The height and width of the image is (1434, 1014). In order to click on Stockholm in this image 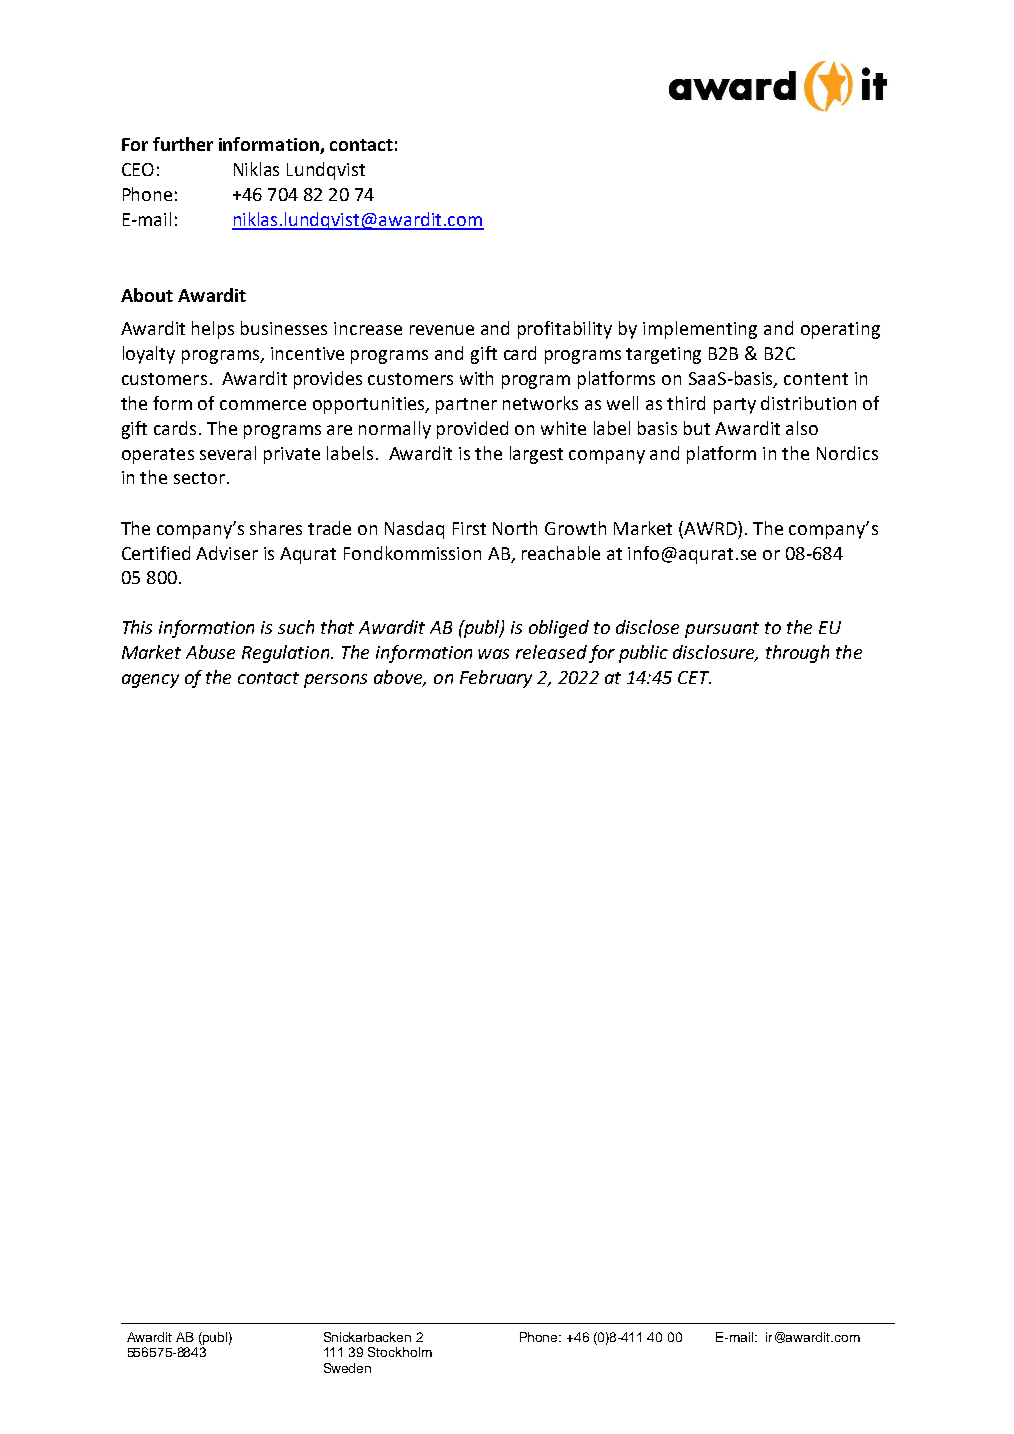, I will do `click(400, 1352)`.
